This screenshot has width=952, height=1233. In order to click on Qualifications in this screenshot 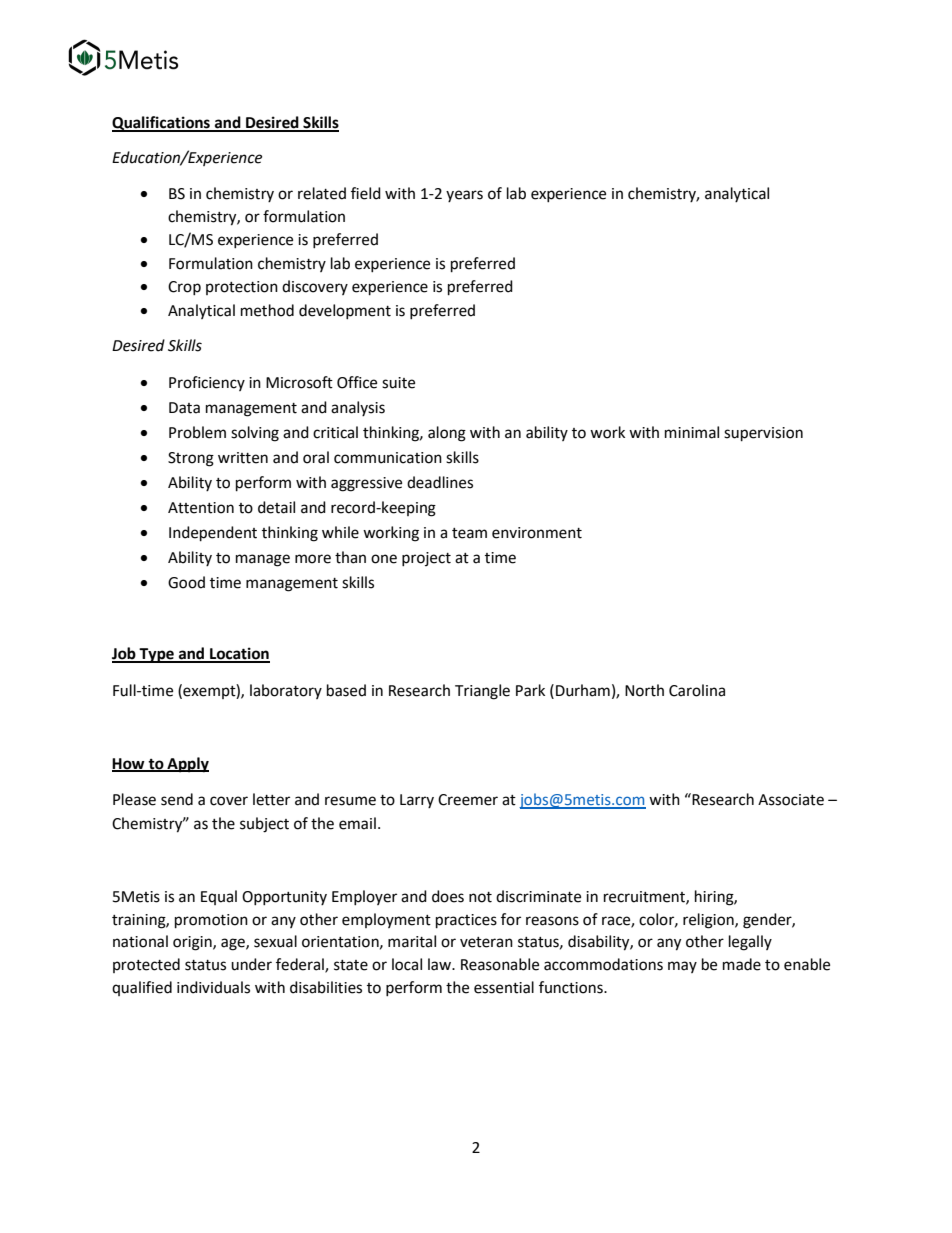, I will do `click(162, 124)`.
